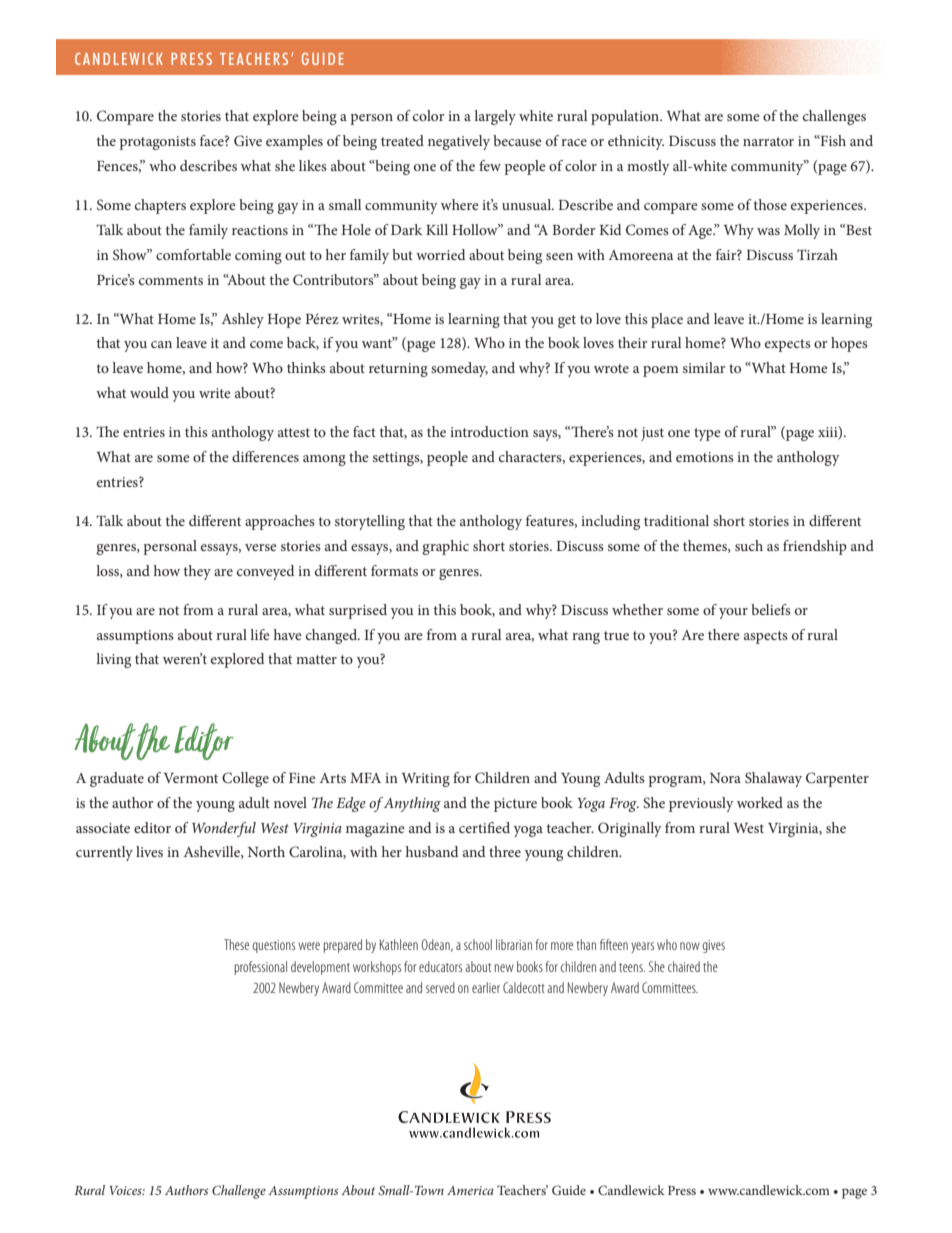 Image resolution: width=952 pixels, height=1233 pixels. I want to click on America, so click(470, 1190).
